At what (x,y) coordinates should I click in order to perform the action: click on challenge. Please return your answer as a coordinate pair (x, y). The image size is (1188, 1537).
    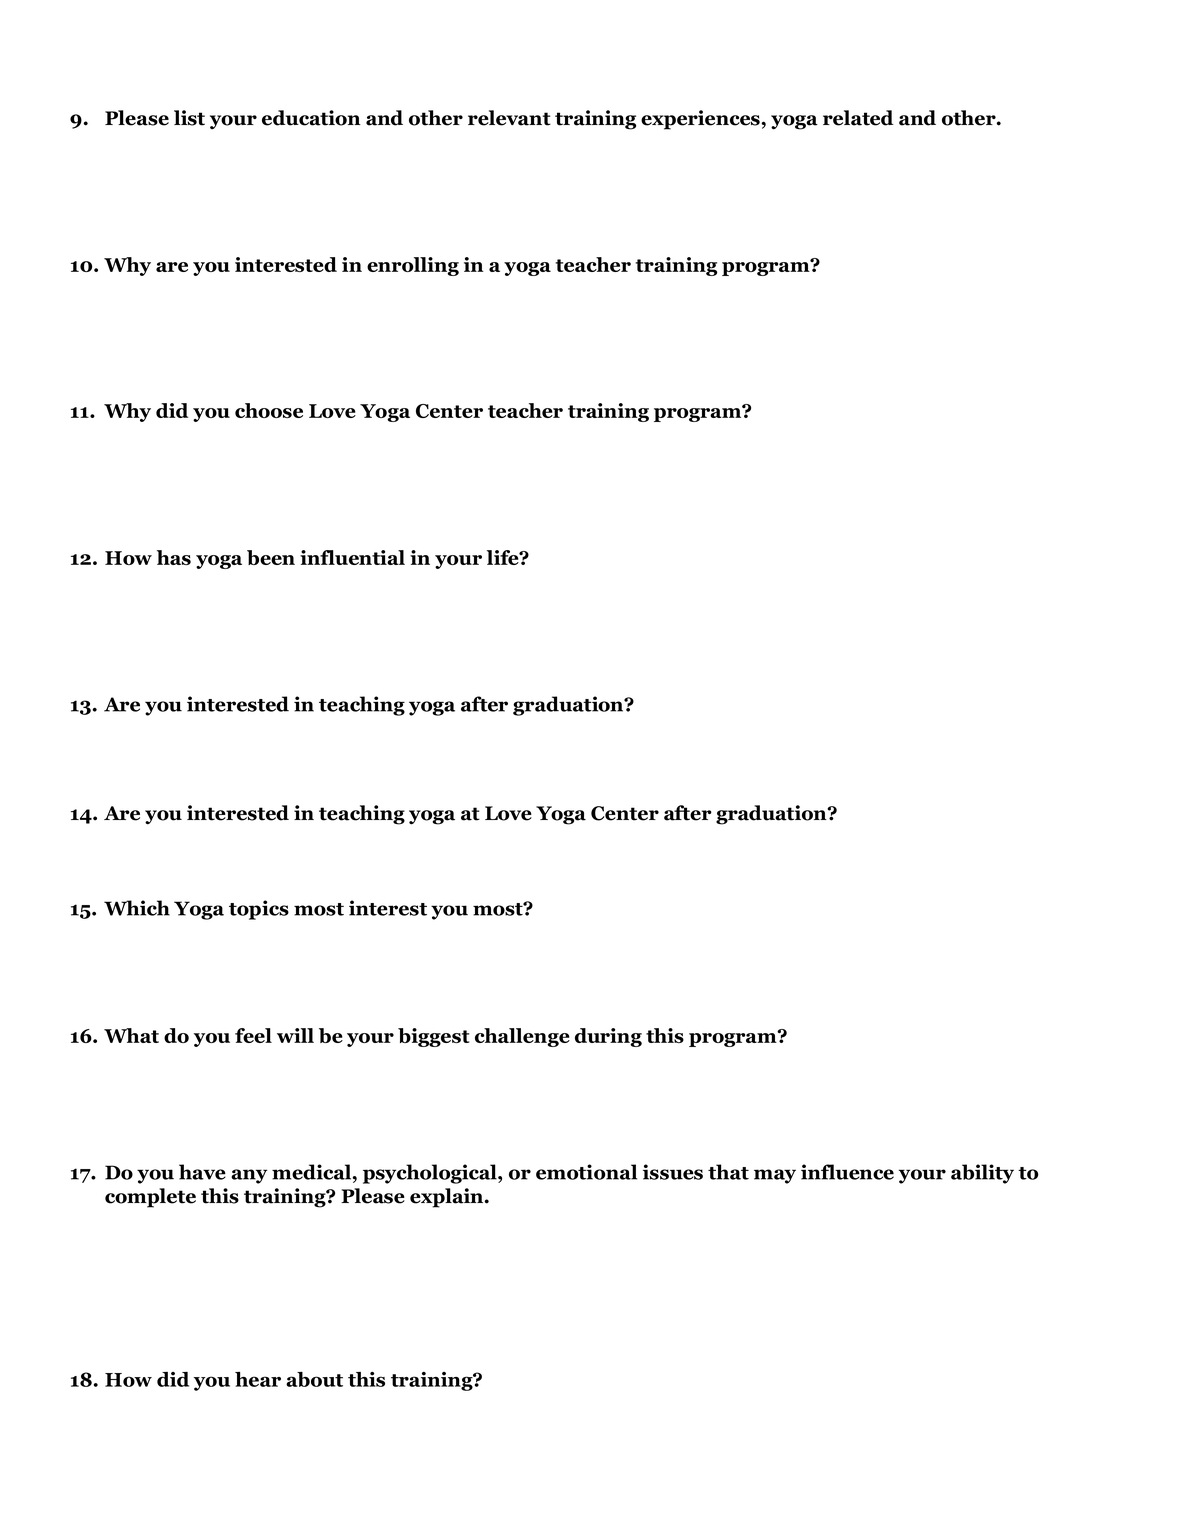
    Looking at the image, I should click on (522, 1037).
